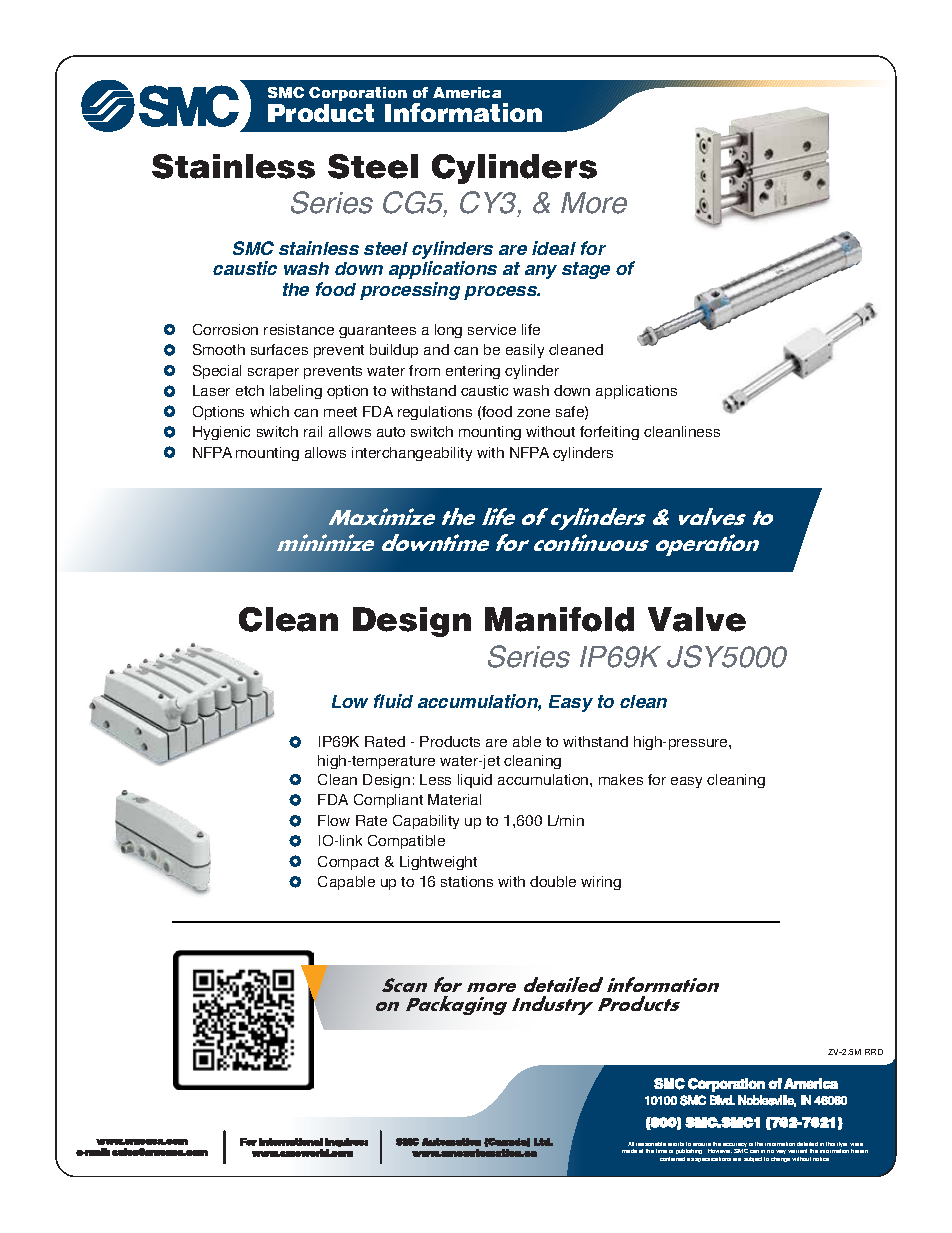 The width and height of the screenshot is (952, 1233). Describe the element at coordinates (621, 779) in the screenshot. I see `makes` at that location.
